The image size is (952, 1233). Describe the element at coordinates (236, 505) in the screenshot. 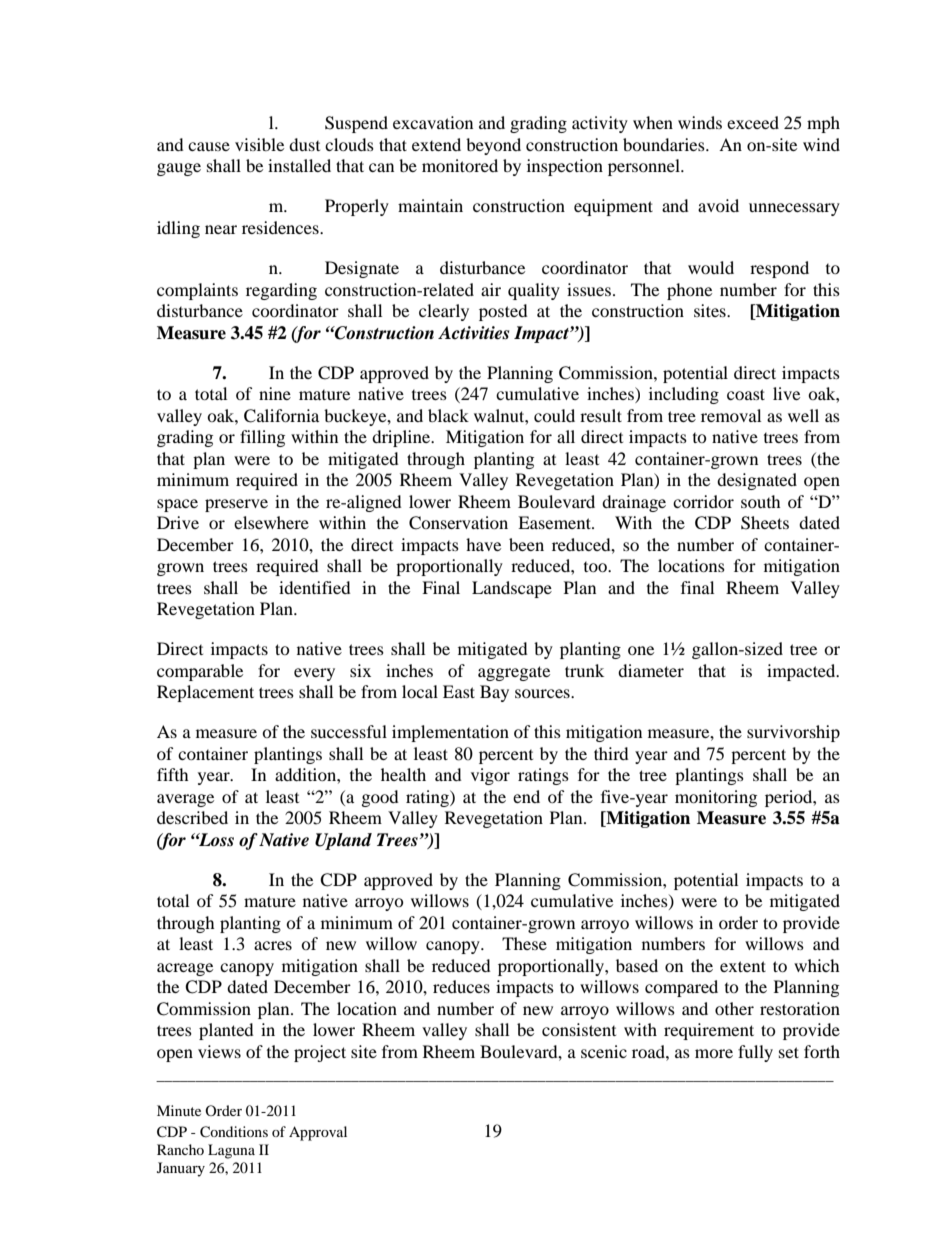

I see `preserve` at that location.
